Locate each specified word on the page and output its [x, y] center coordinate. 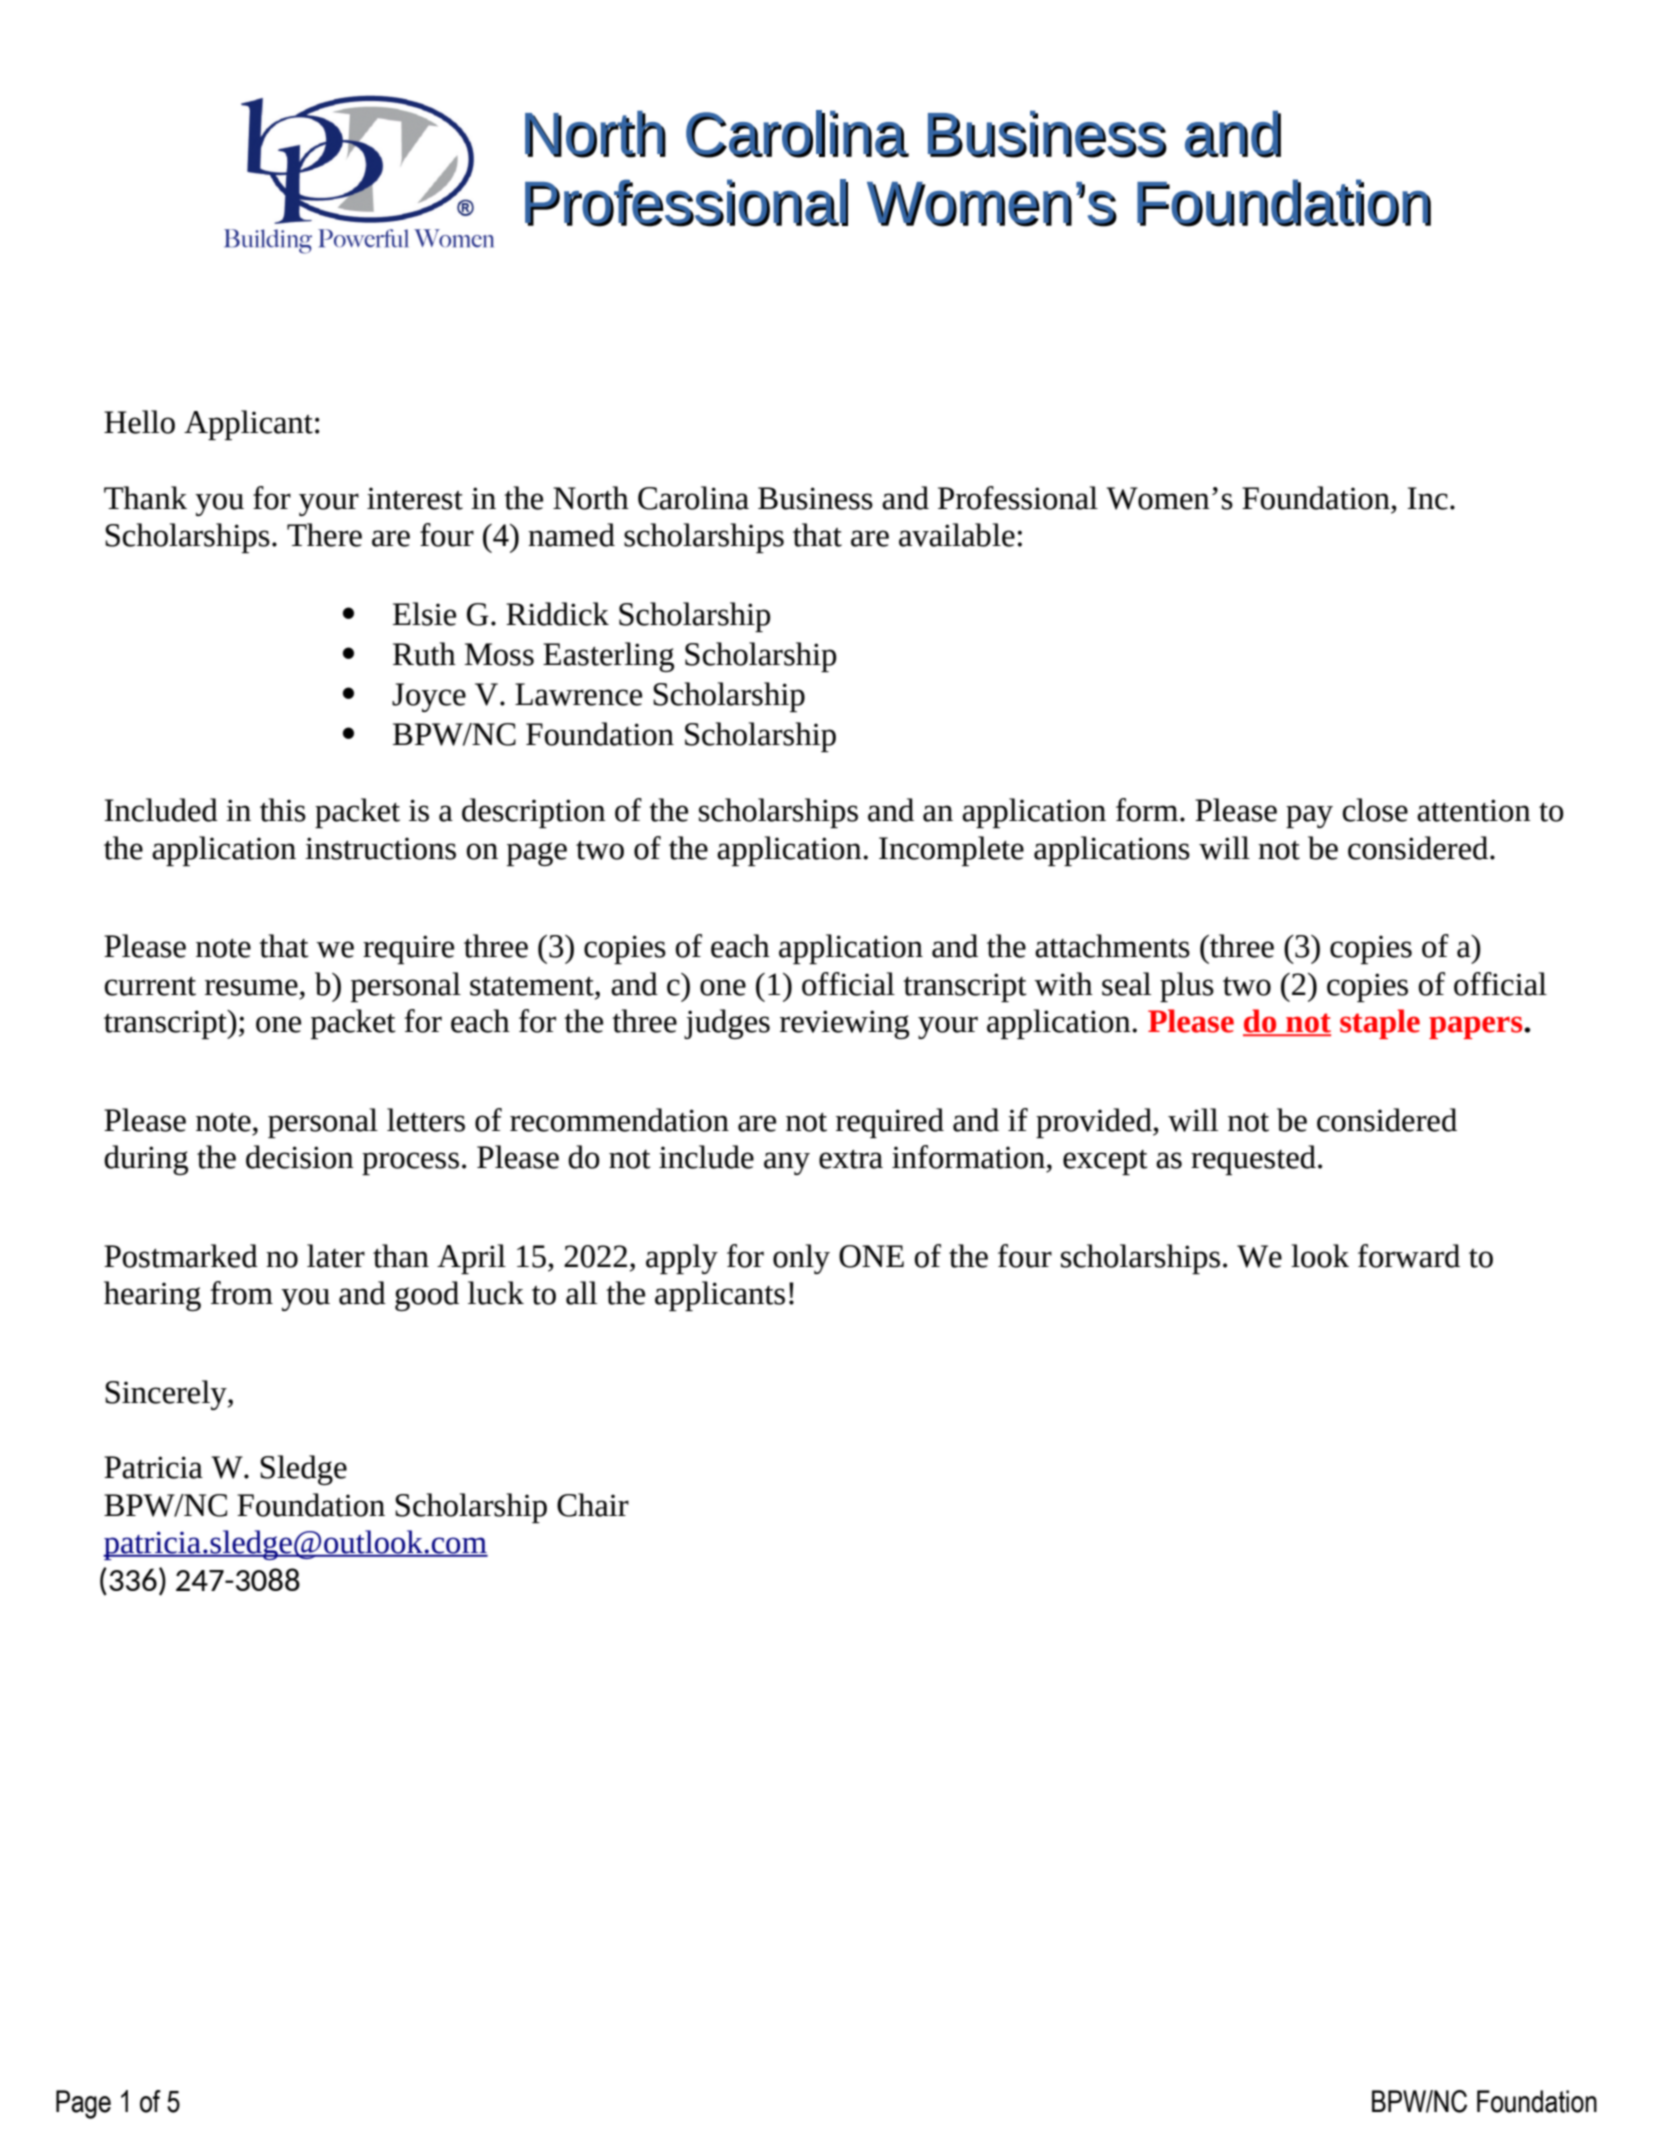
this [283, 810]
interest [415, 498]
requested [1253, 1160]
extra [851, 1159]
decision [300, 1157]
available [957, 535]
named [571, 535]
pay [1309, 816]
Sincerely [167, 1395]
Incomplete [951, 851]
